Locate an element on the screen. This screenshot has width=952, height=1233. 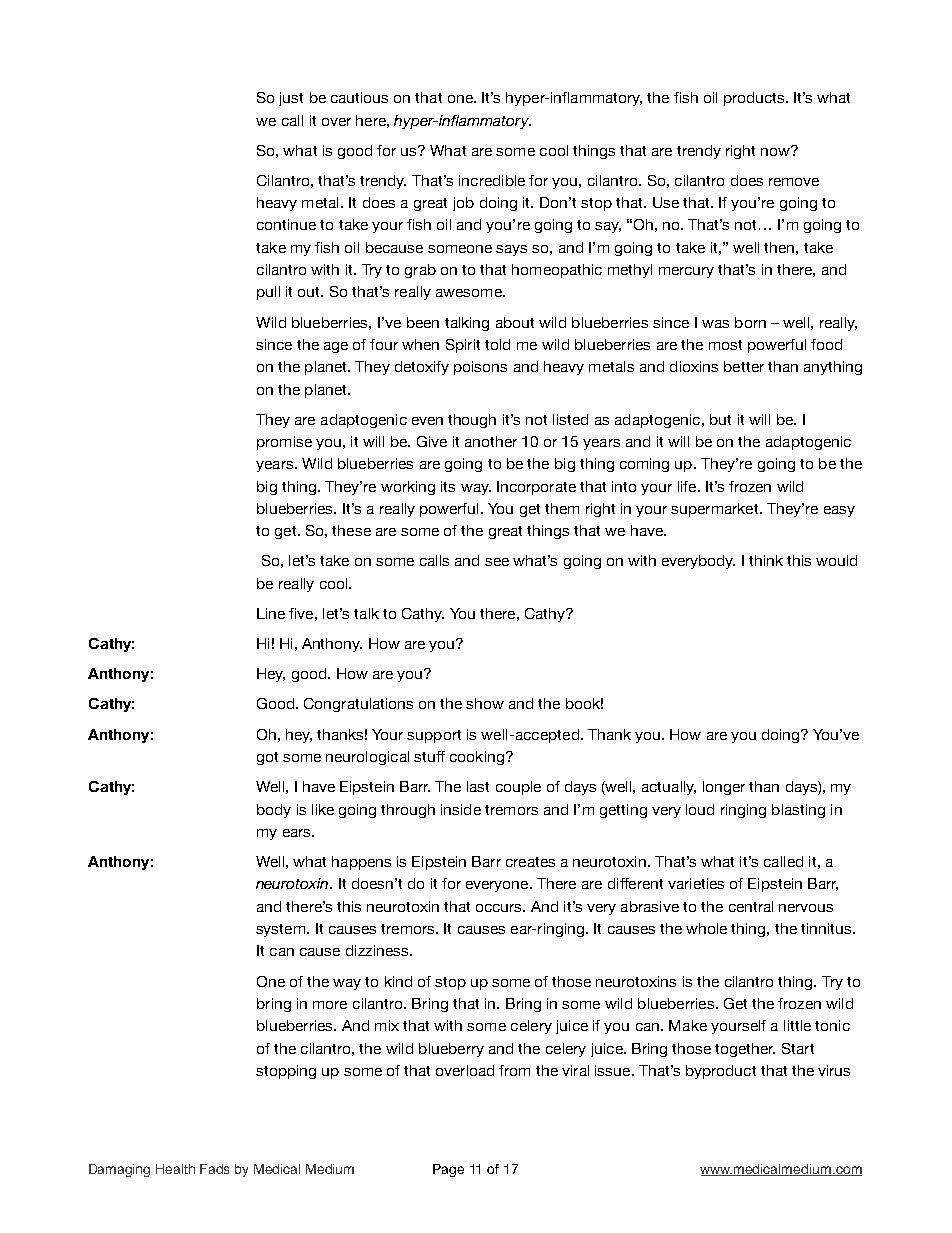
Line is located at coordinates (271, 613).
